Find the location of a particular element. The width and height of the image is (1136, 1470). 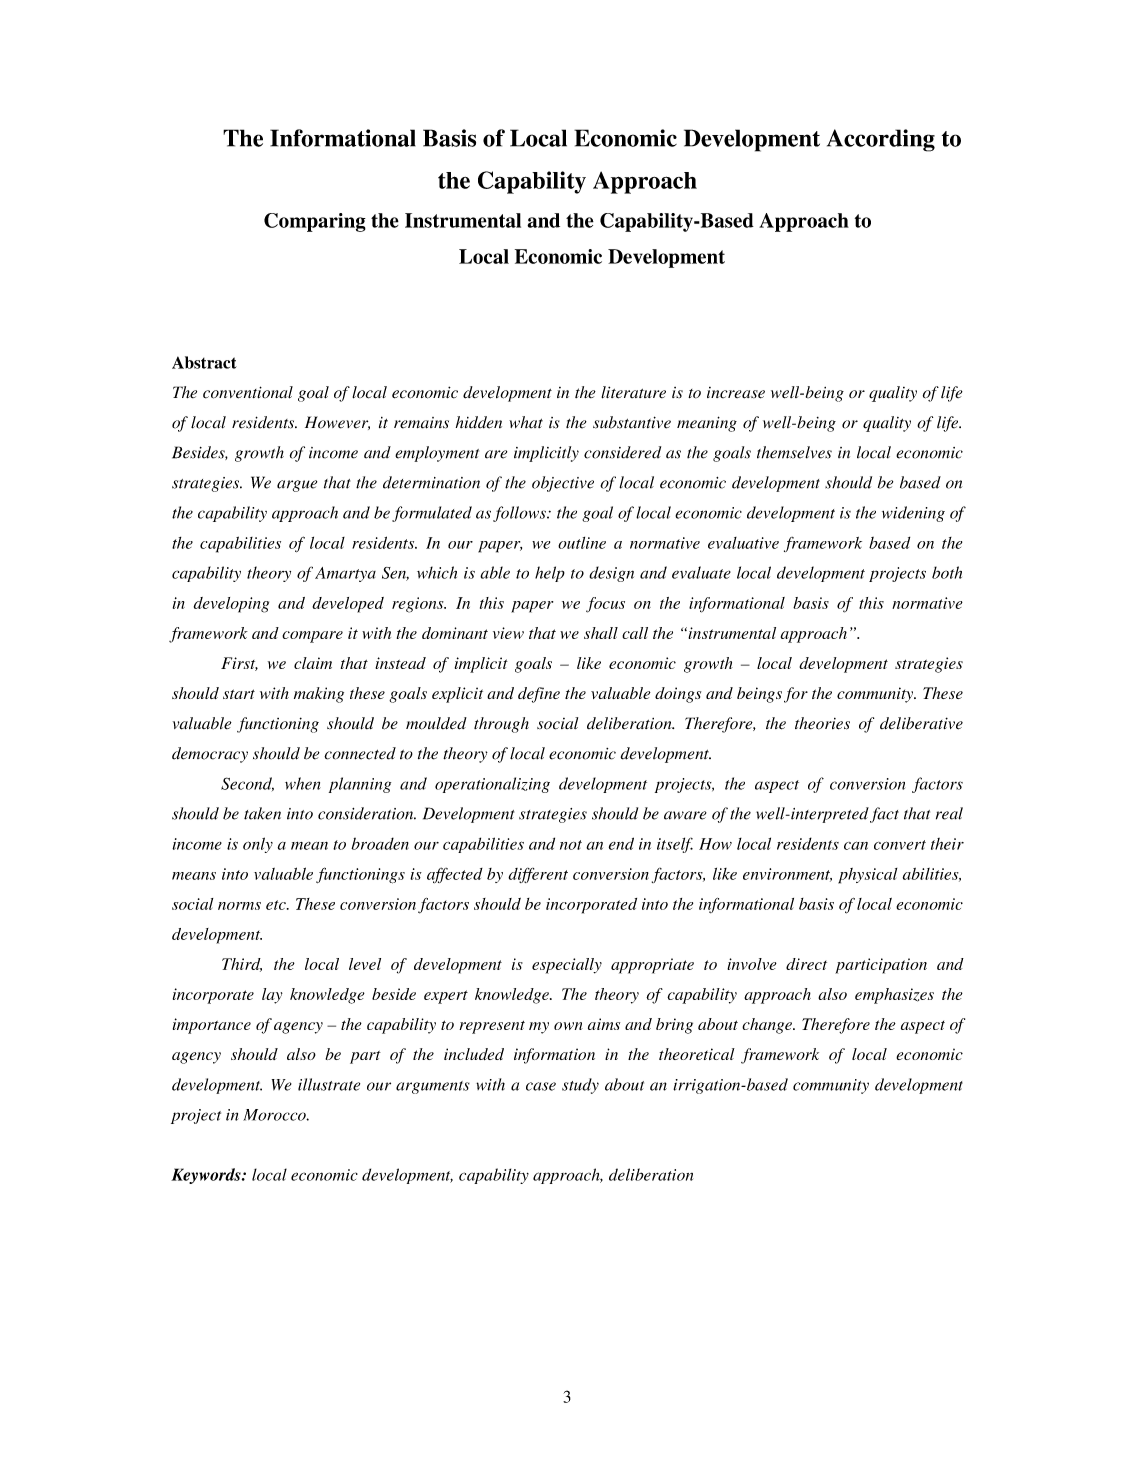

claim is located at coordinates (313, 663).
